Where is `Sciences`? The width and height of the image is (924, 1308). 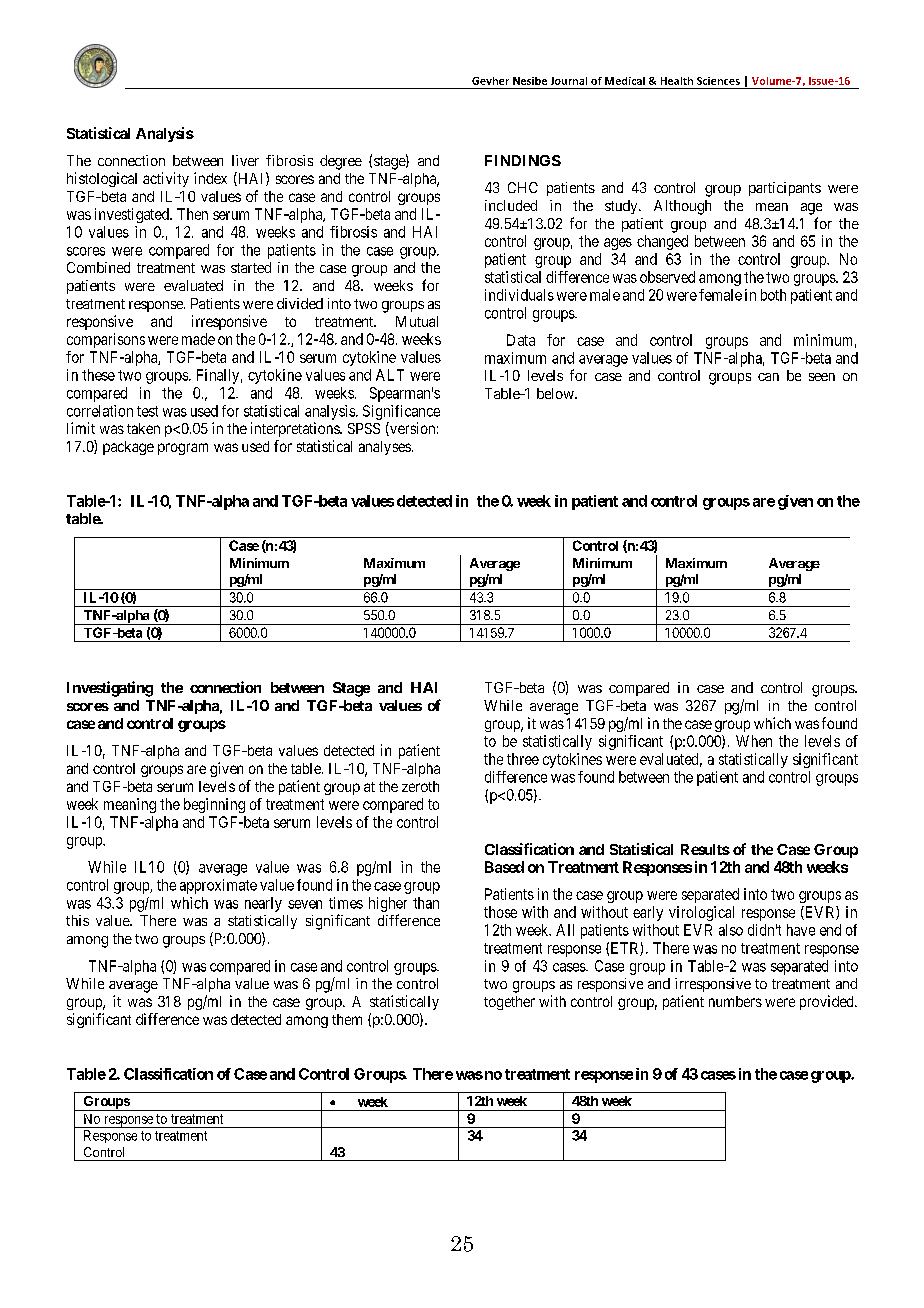
Sciences is located at coordinates (718, 81).
